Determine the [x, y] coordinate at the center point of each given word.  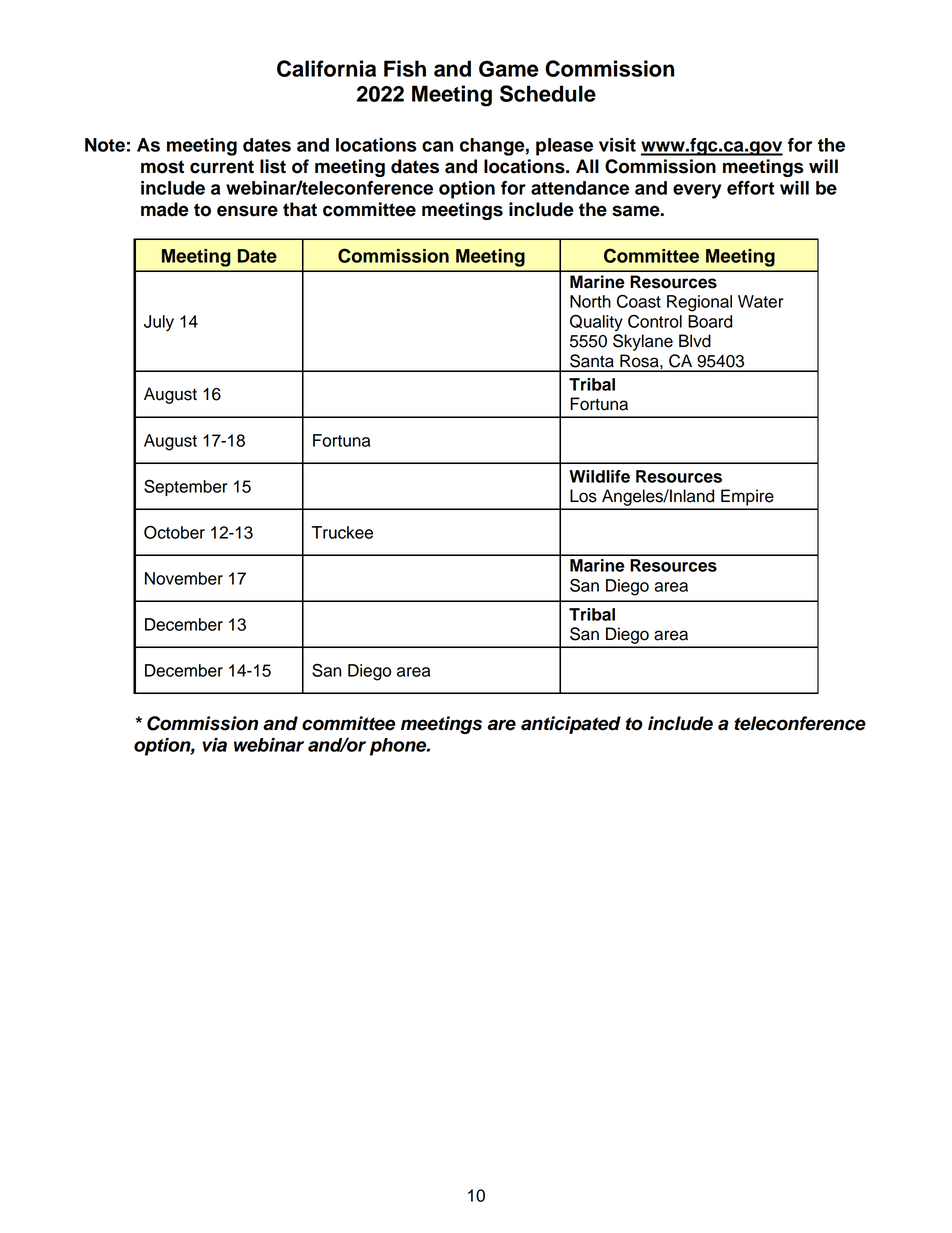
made [165, 209]
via [214, 745]
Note [105, 145]
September [186, 487]
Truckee [342, 532]
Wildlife [599, 476]
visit [617, 145]
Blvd [695, 341]
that [300, 209]
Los [583, 496]
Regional [699, 303]
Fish [405, 68]
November [184, 578]
